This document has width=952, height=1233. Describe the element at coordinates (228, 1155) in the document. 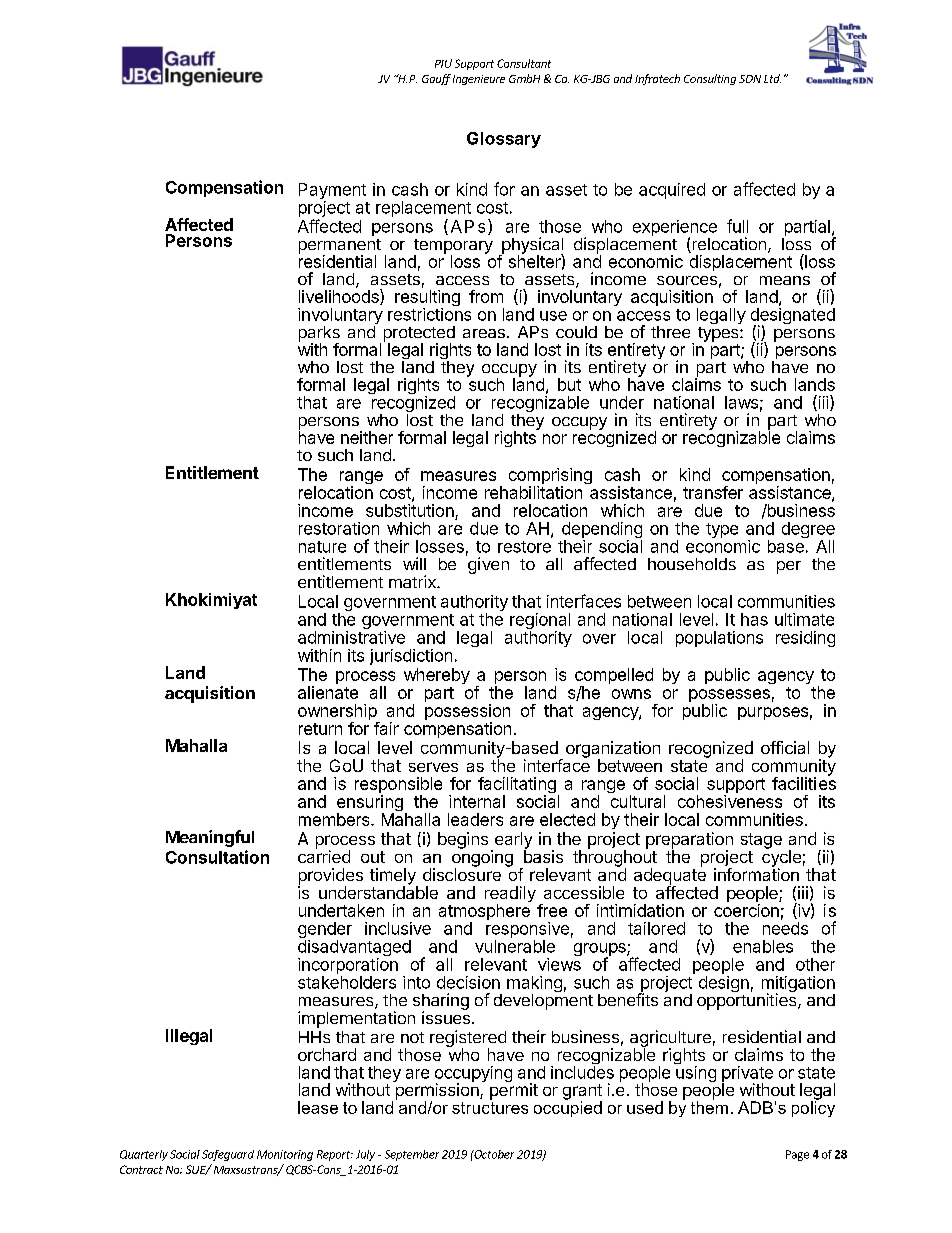

I see `Safeguard` at that location.
